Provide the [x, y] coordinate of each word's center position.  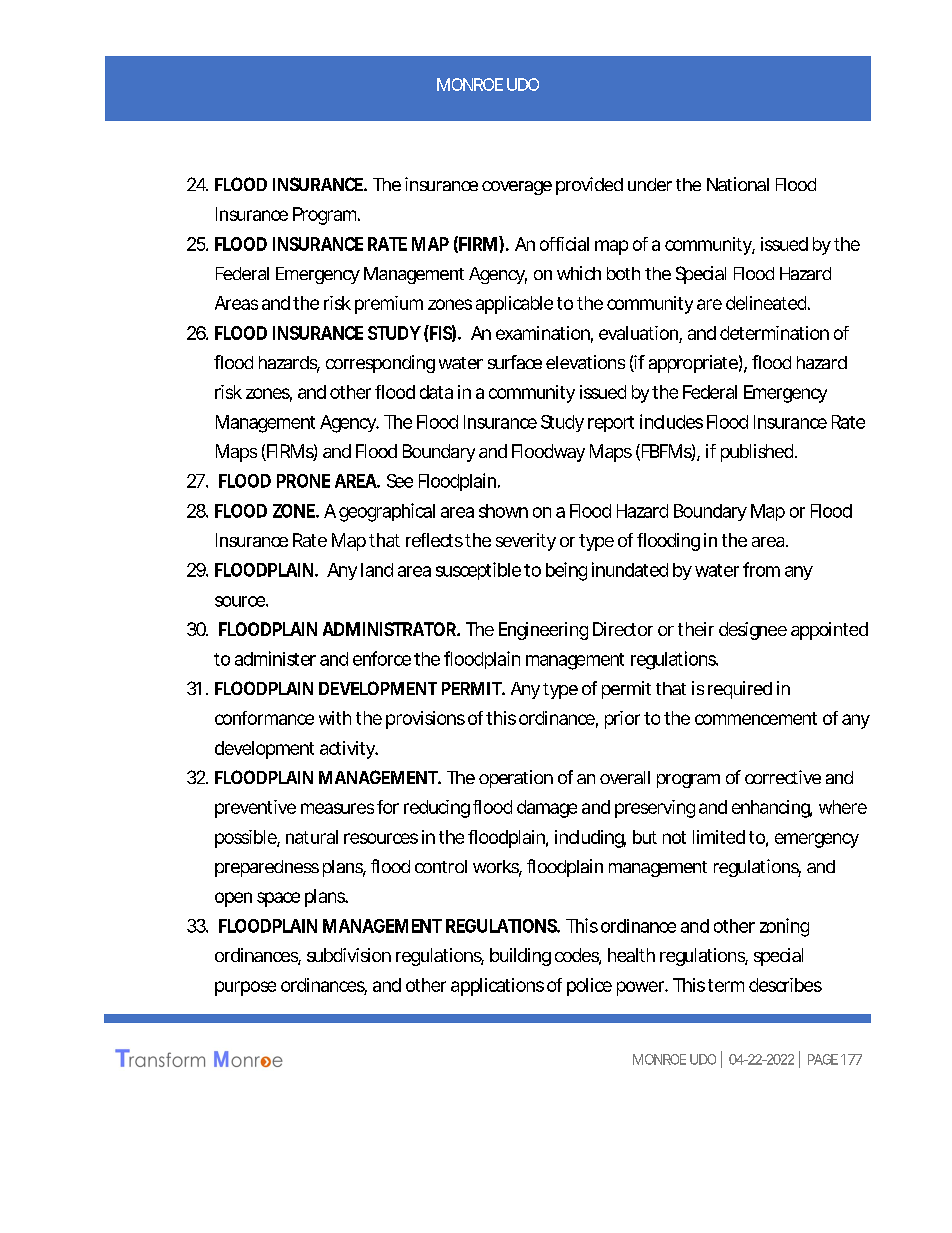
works [497, 868]
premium [389, 305]
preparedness [267, 868]
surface [515, 362]
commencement [756, 718]
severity [526, 542]
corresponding [380, 364]
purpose [245, 988]
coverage [517, 188]
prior [622, 720]
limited [719, 837]
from [761, 569]
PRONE [303, 481]
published [758, 453]
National [738, 184]
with [335, 718]
